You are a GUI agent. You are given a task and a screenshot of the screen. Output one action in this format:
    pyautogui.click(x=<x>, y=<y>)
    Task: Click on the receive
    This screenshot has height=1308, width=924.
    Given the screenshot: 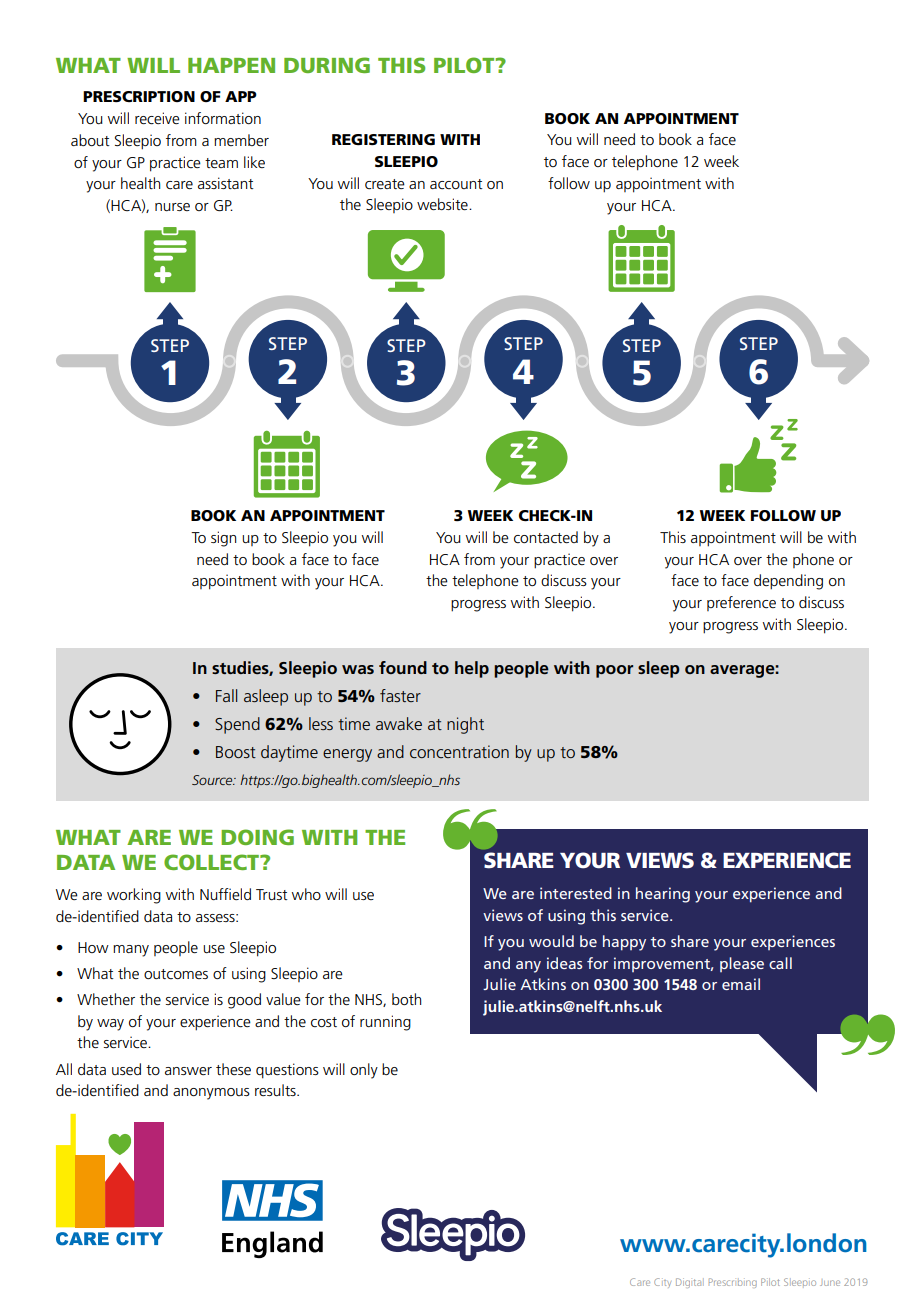 What is the action you would take?
    pyautogui.click(x=157, y=118)
